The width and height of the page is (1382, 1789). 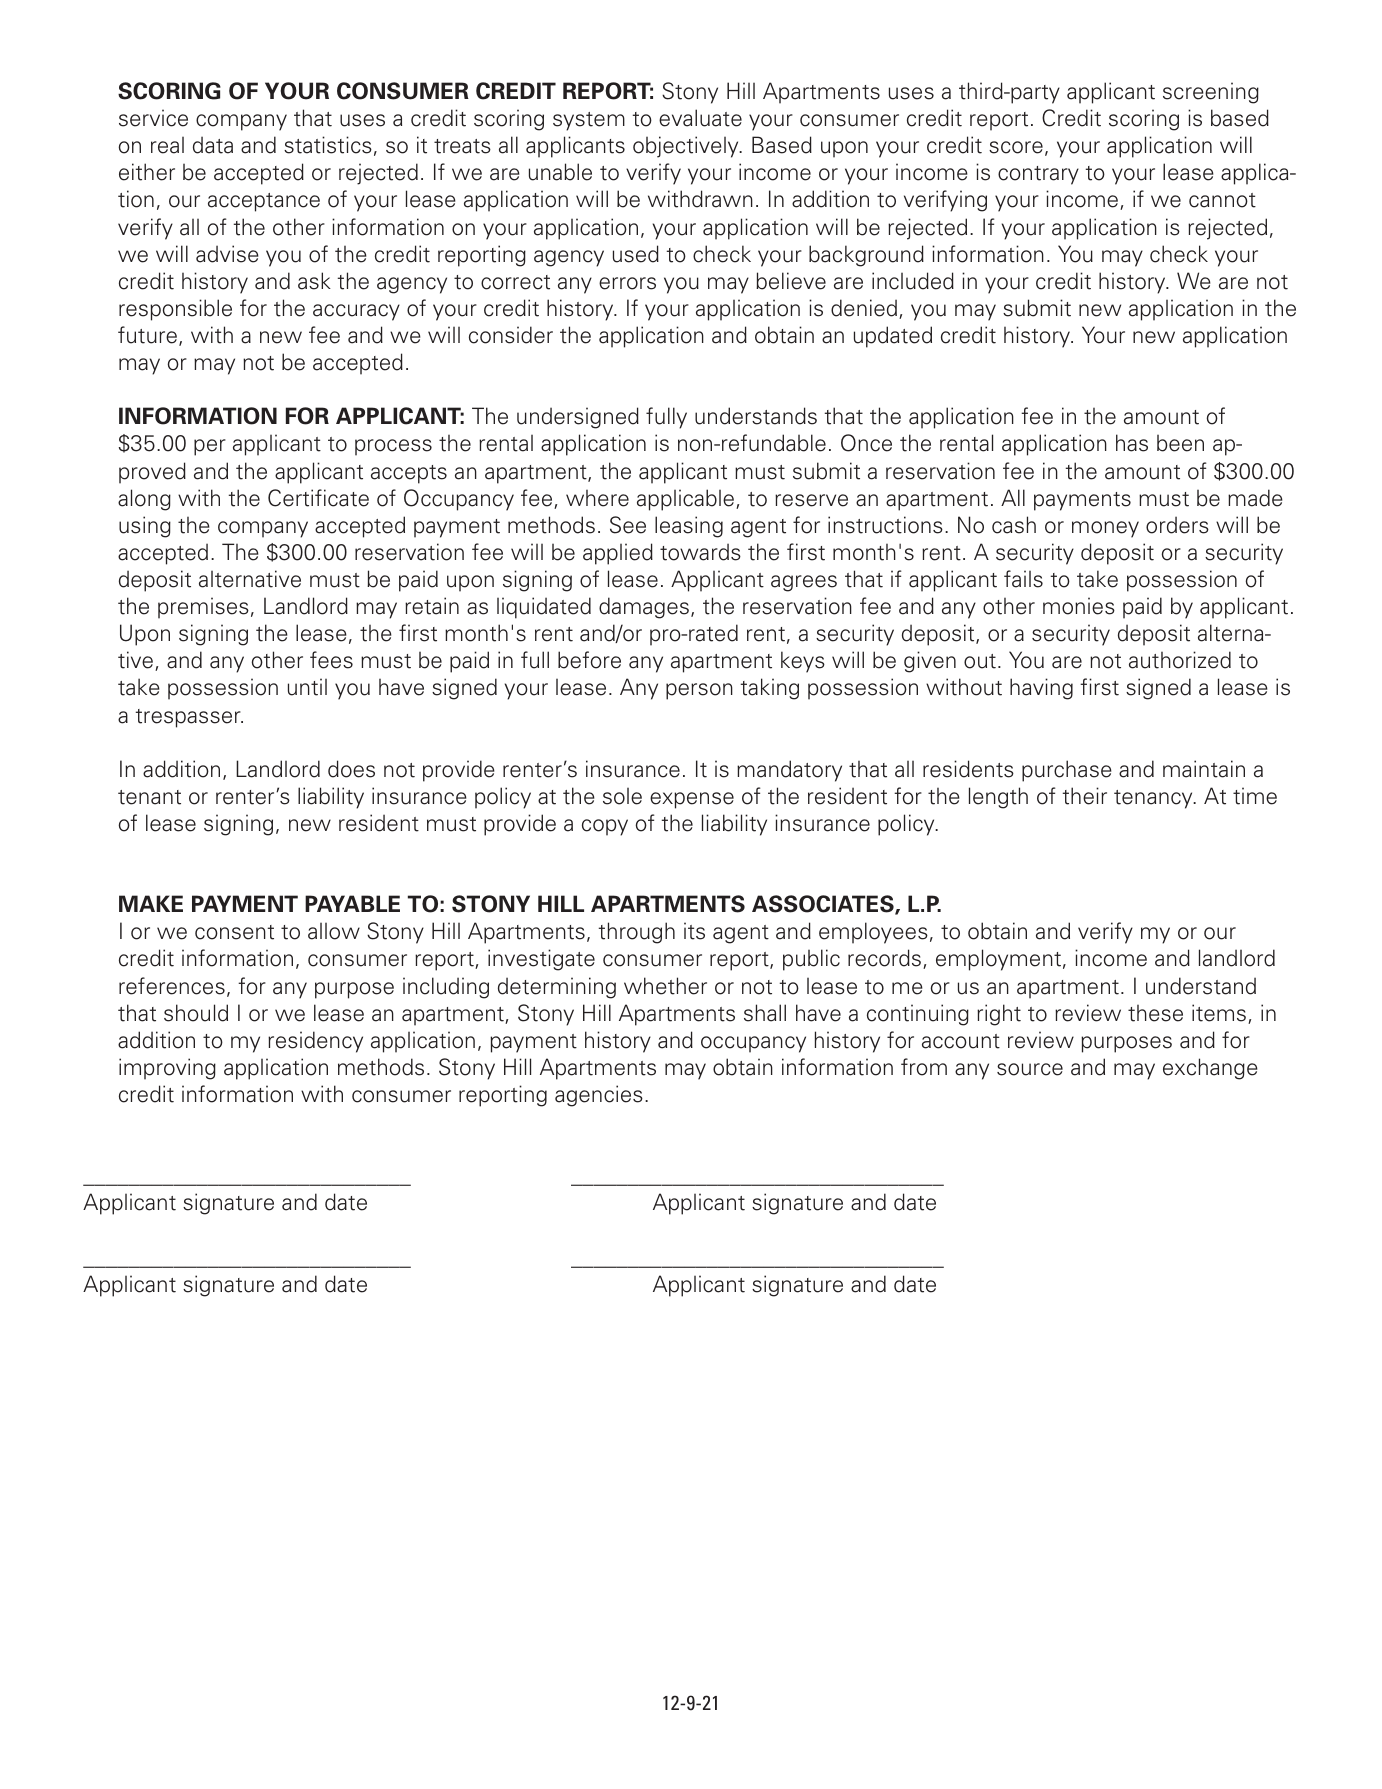 I want to click on Certificate, so click(x=318, y=498).
